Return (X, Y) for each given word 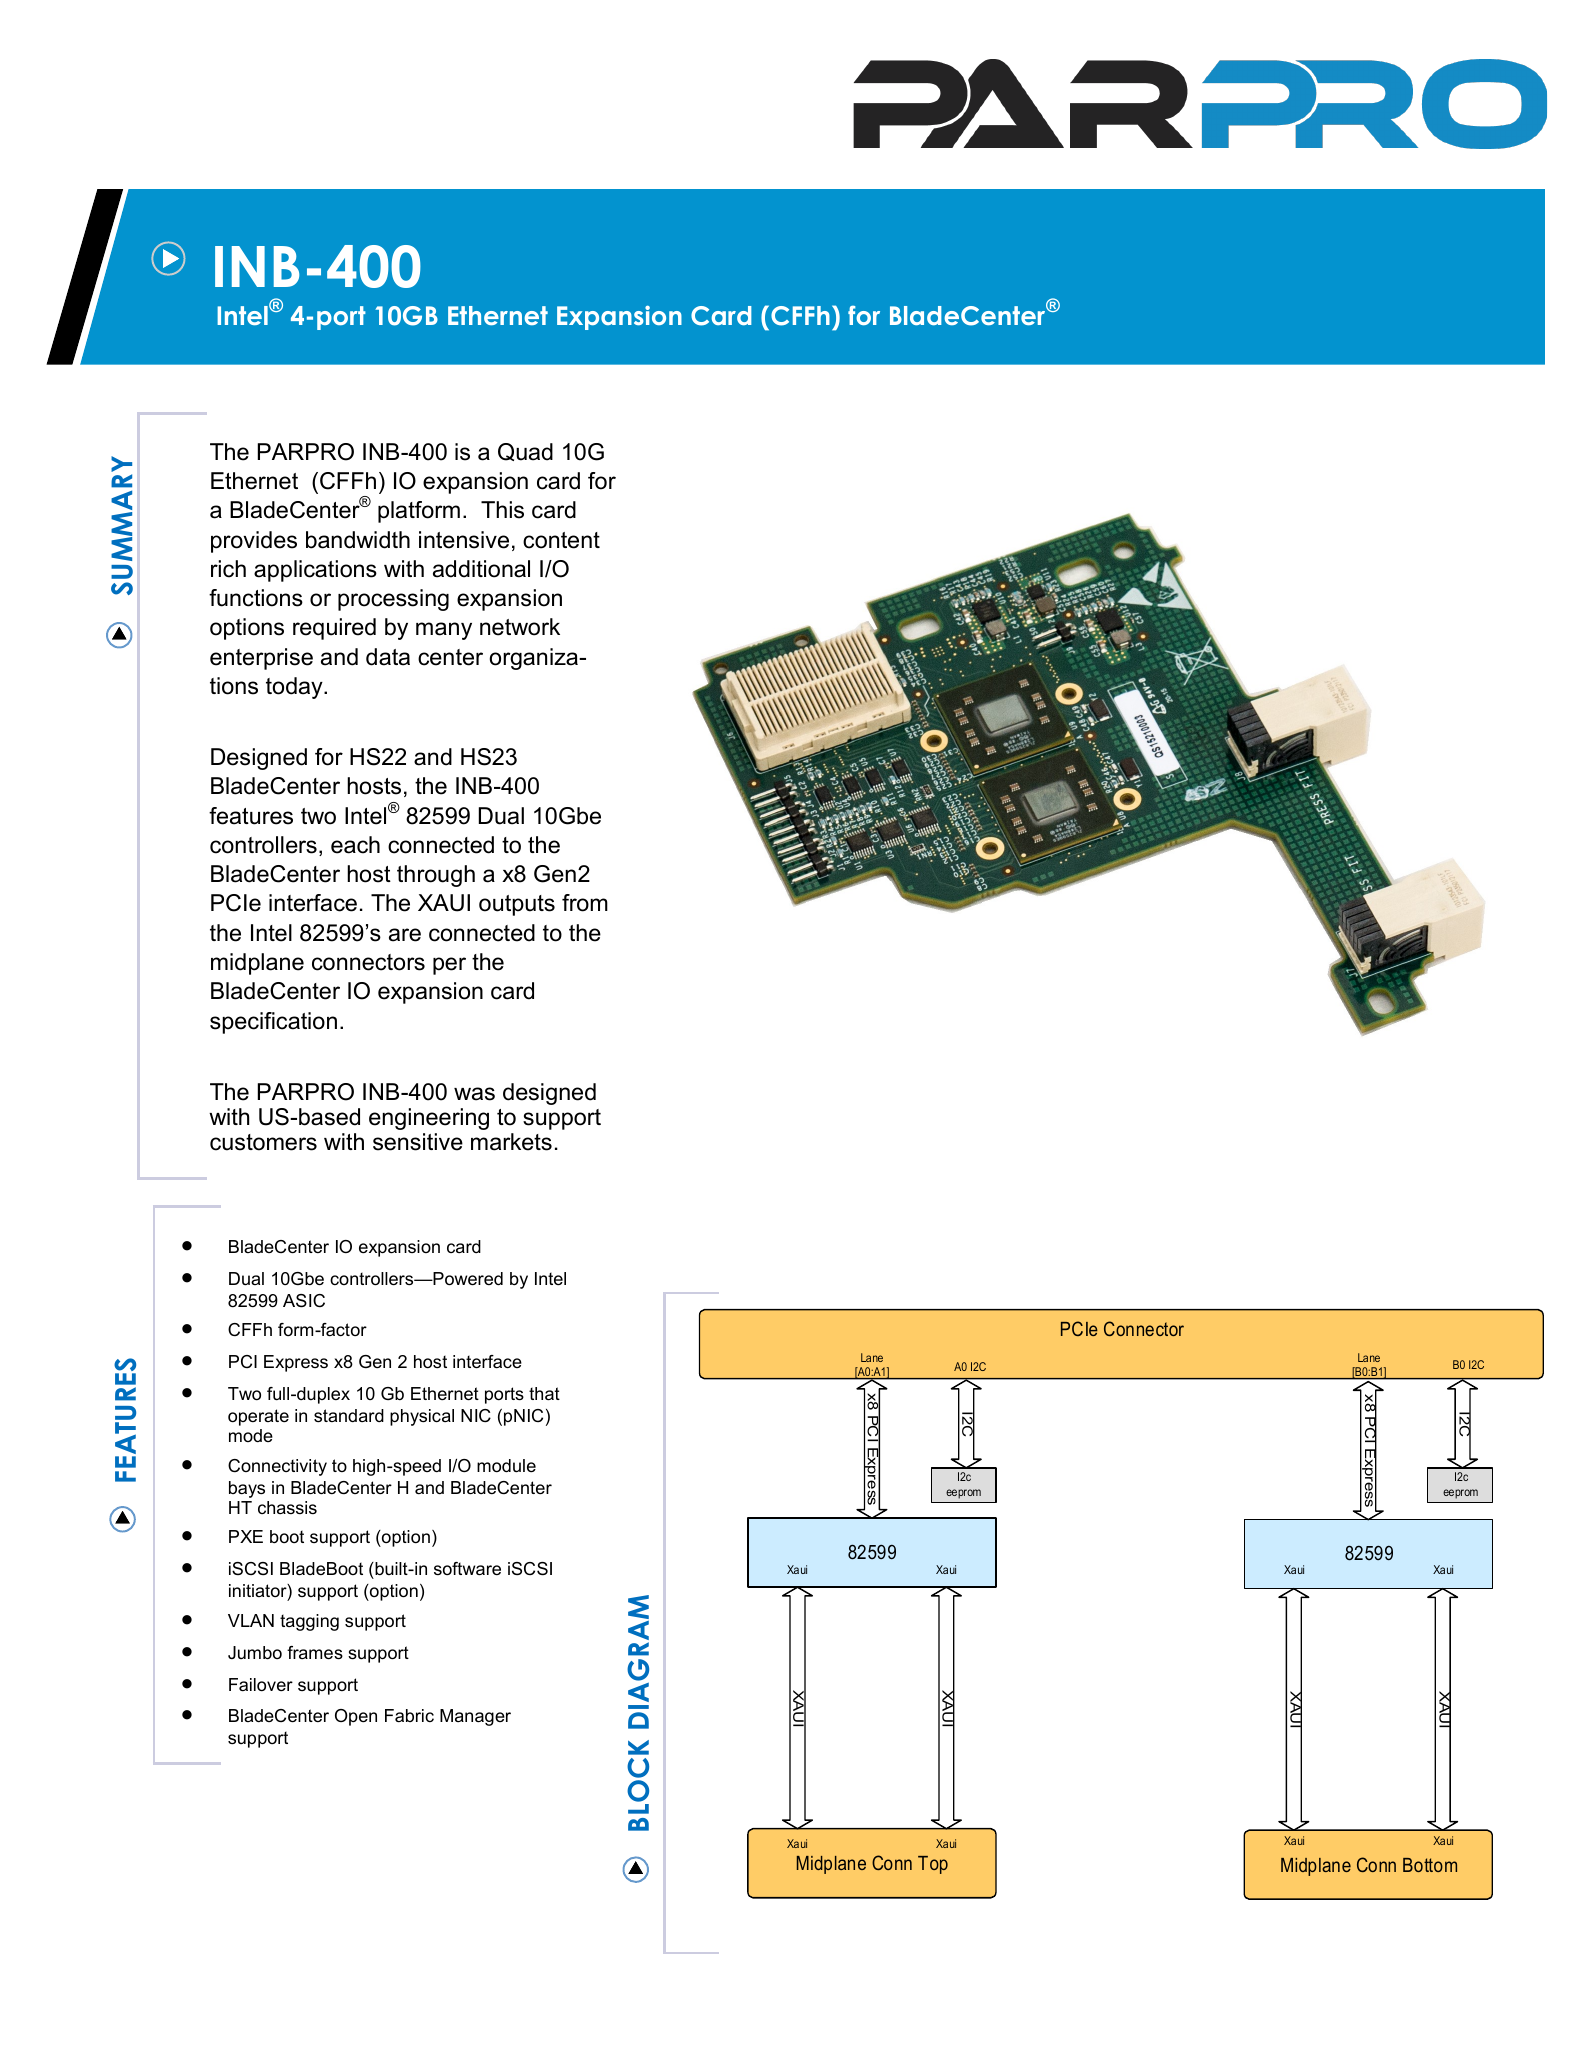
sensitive (418, 1142)
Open (356, 1717)
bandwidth (358, 540)
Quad (525, 452)
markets (511, 1142)
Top (933, 1865)
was (474, 1094)
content (561, 540)
